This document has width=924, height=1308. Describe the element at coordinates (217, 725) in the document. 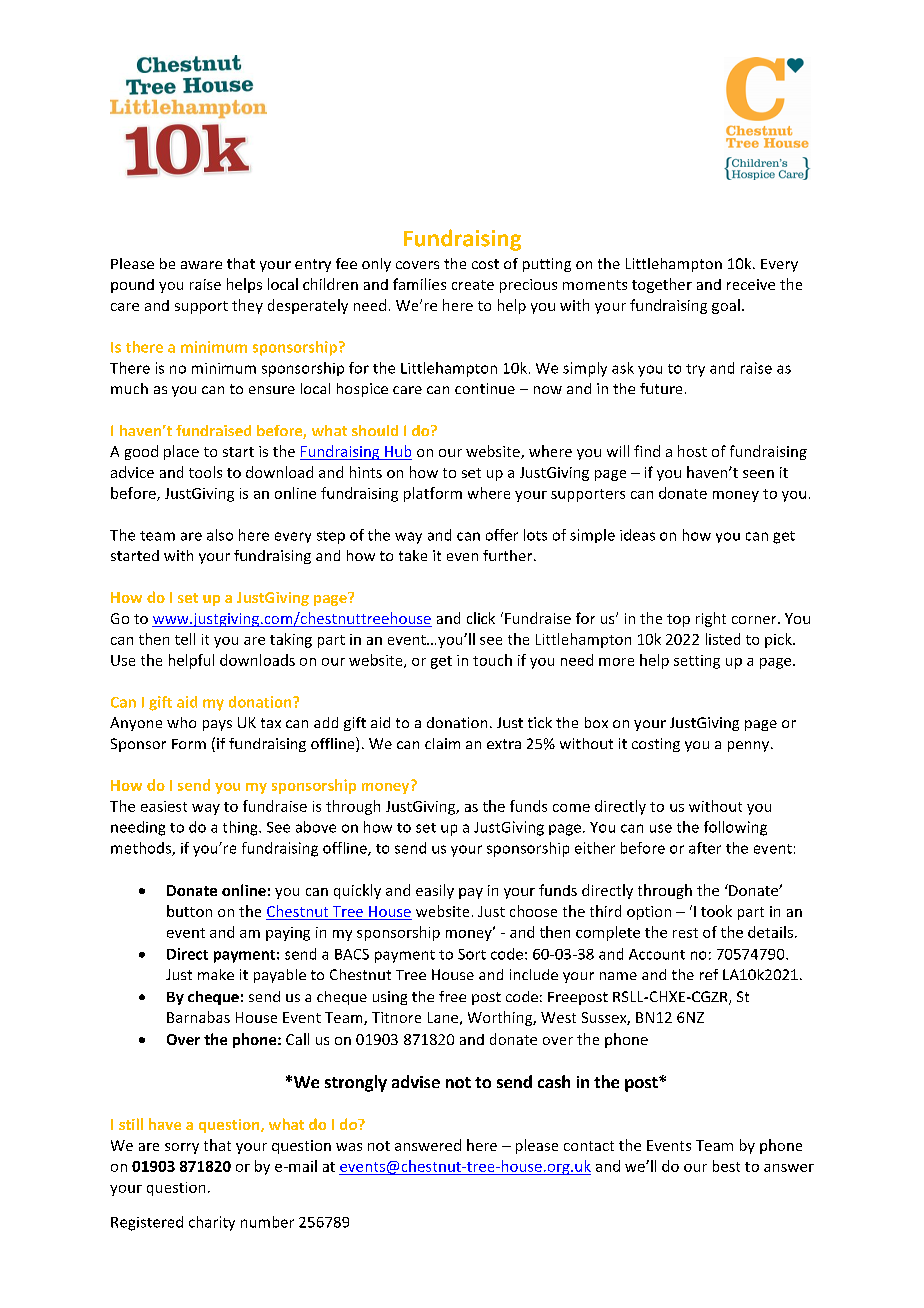

I see `pays` at that location.
